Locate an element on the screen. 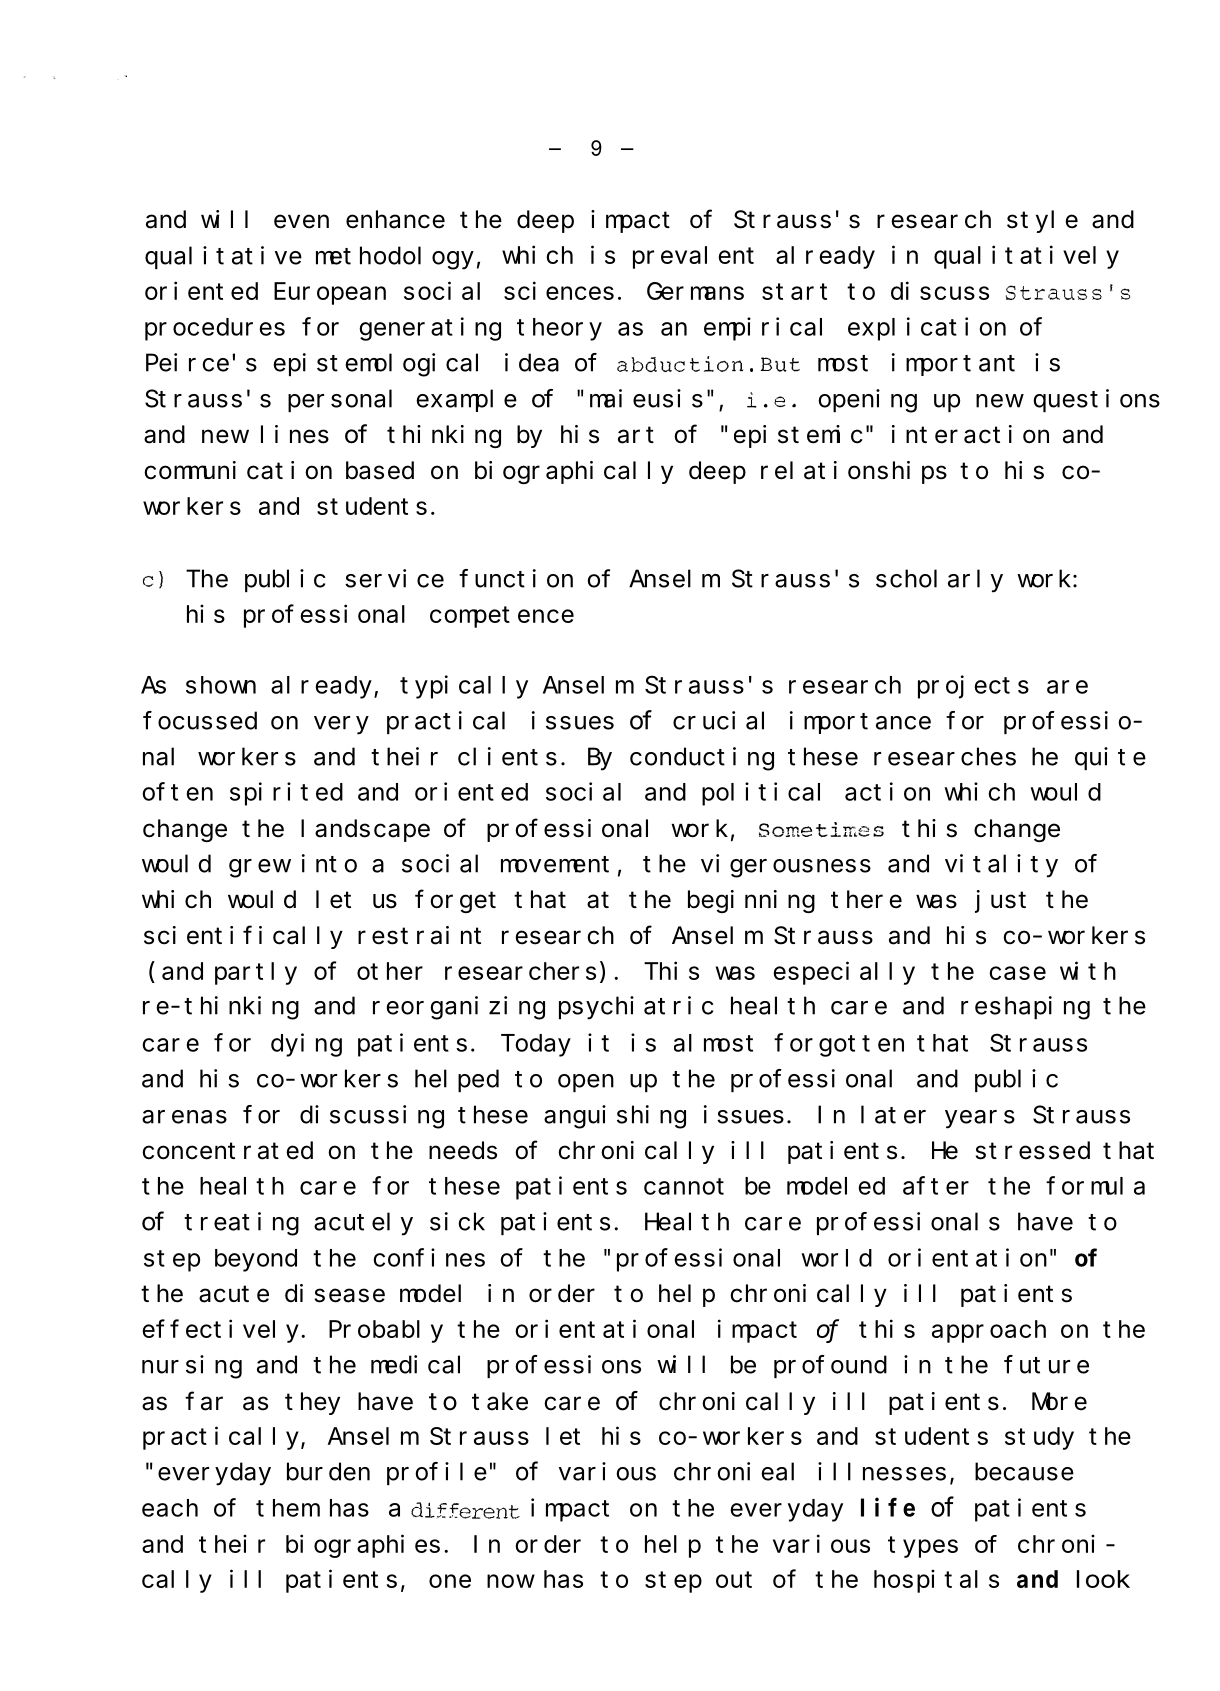 This screenshot has width=1220, height=1691. stressed is located at coordinates (1033, 1150).
